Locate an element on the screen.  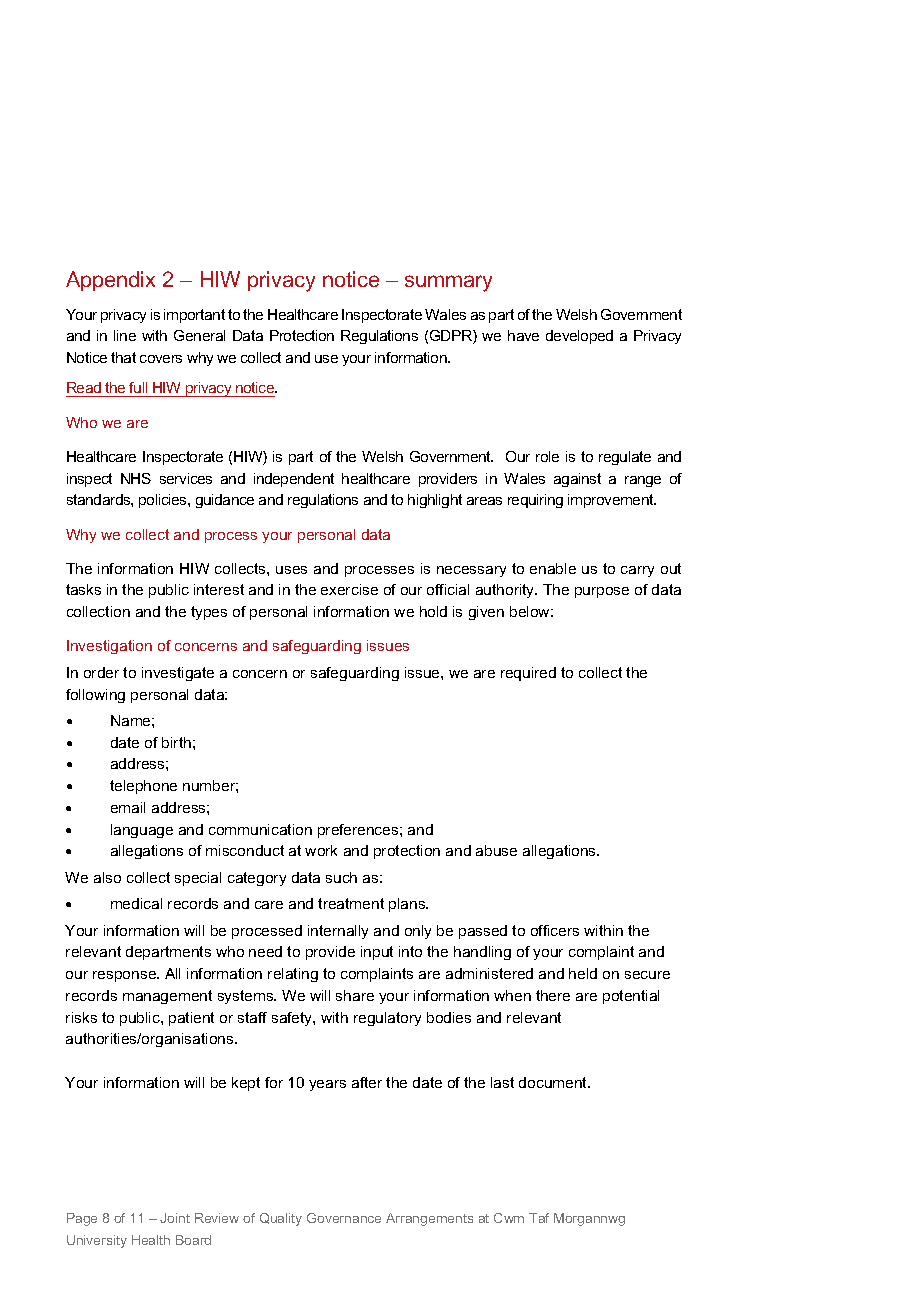
line is located at coordinates (125, 335).
